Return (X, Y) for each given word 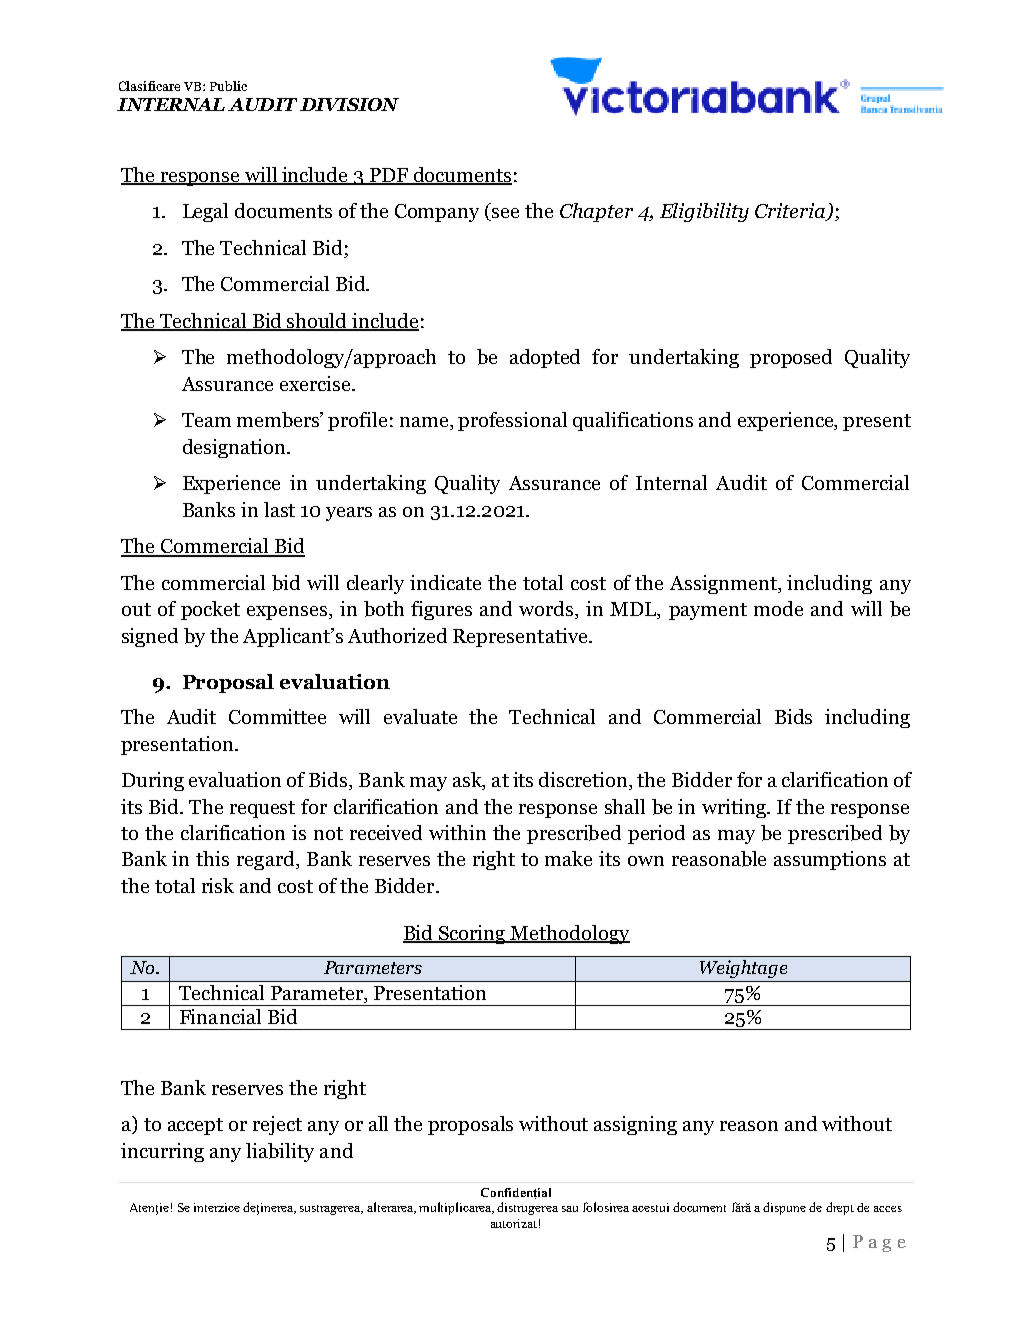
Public (228, 86)
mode (778, 608)
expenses (287, 613)
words (547, 610)
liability (280, 1152)
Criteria (791, 212)
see (505, 213)
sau (570, 1209)
